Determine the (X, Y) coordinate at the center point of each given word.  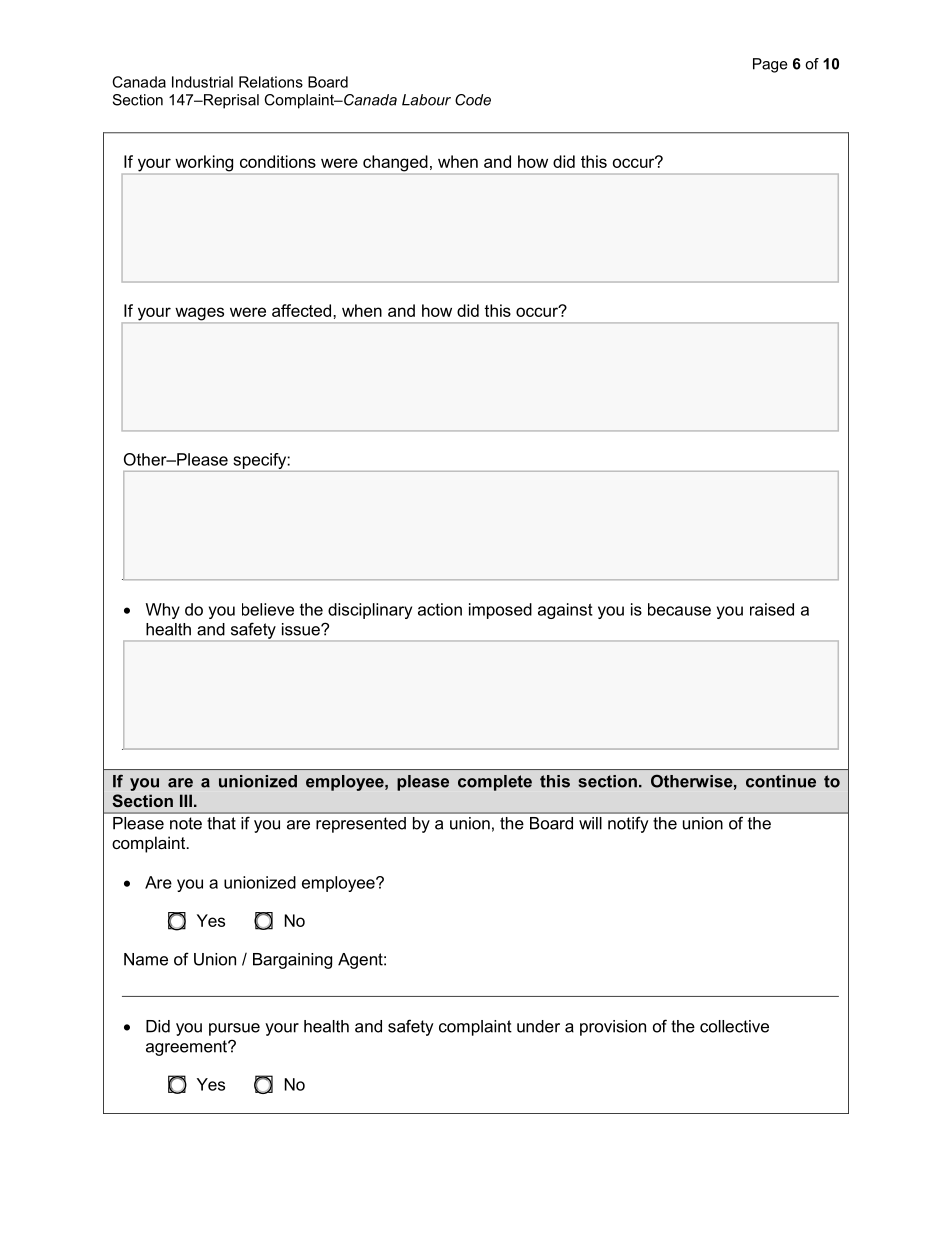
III (186, 800)
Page (770, 65)
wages (200, 315)
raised (772, 609)
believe (268, 609)
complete (495, 783)
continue (781, 781)
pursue (234, 1029)
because (679, 609)
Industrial (202, 82)
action (440, 609)
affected (303, 310)
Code (473, 100)
